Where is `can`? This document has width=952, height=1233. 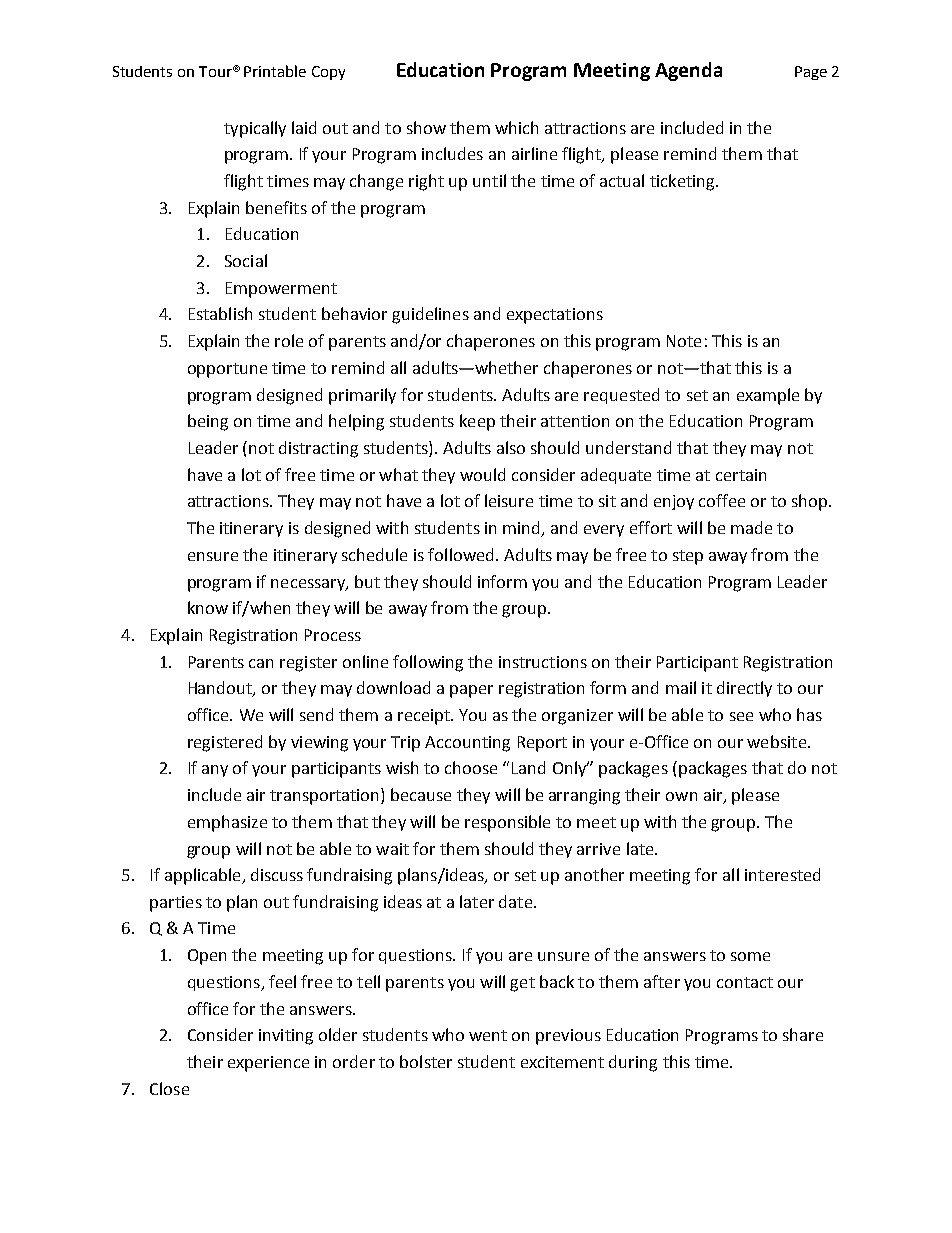 can is located at coordinates (261, 663).
